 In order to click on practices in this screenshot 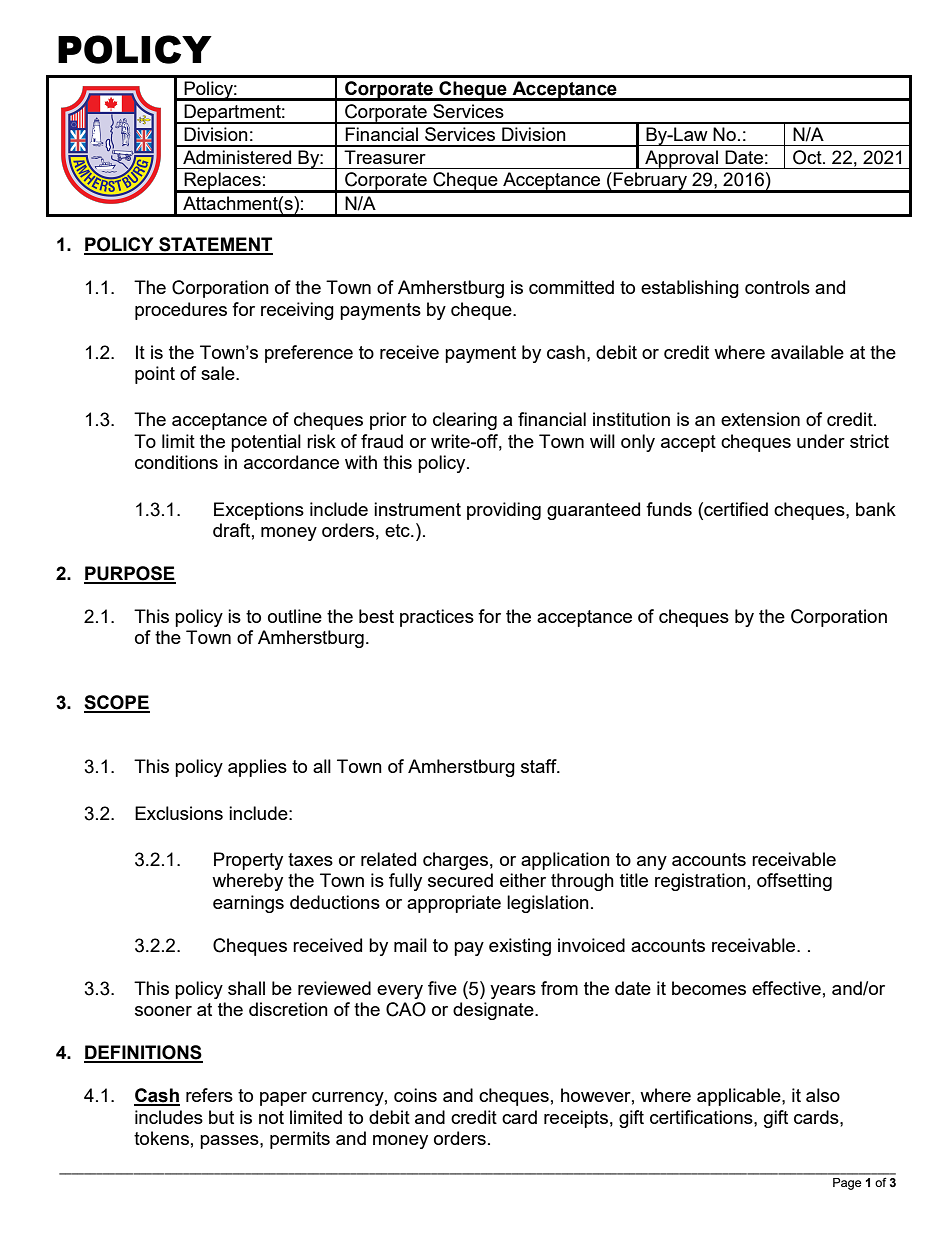, I will do `click(437, 618)`.
